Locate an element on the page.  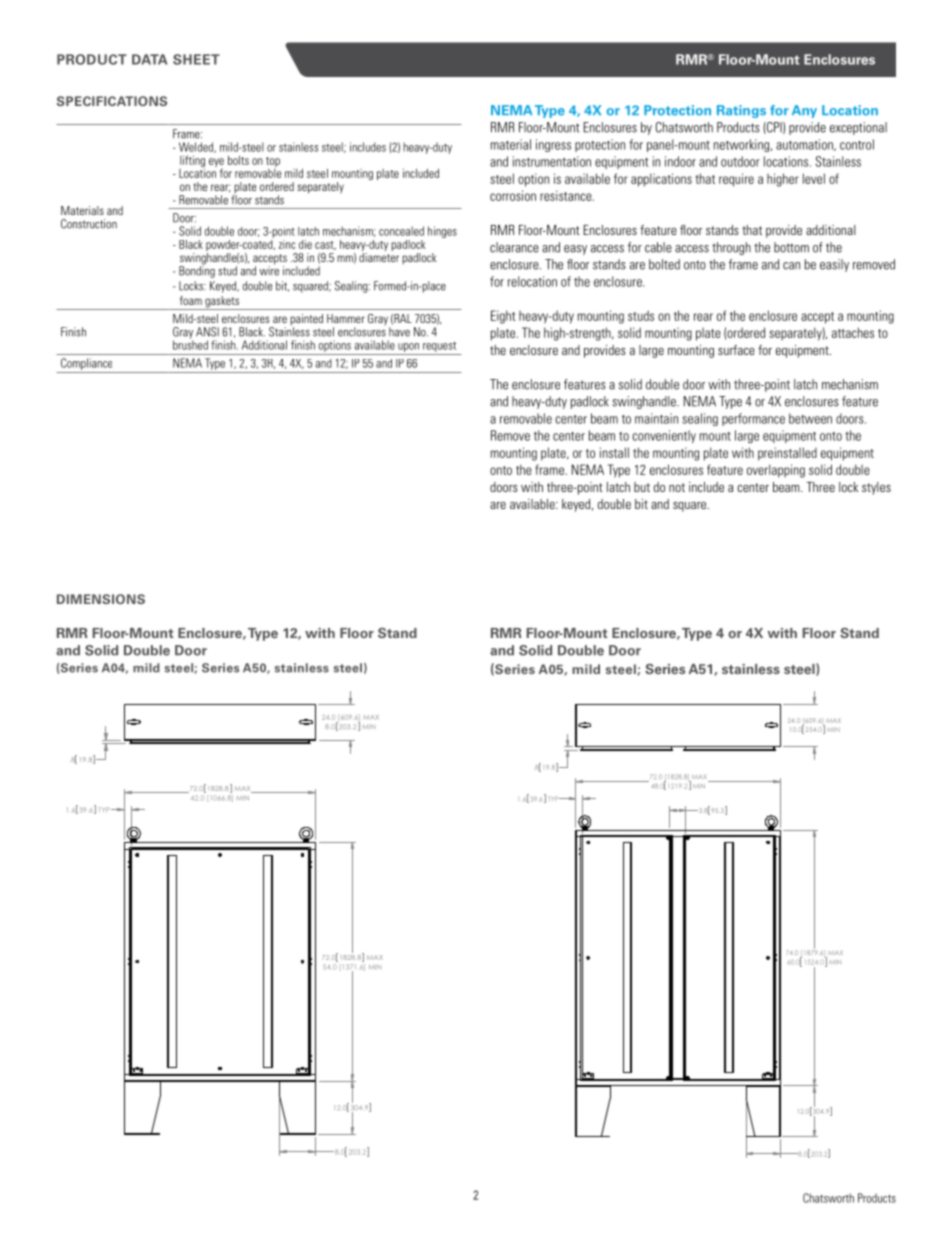
Eight is located at coordinates (503, 317).
